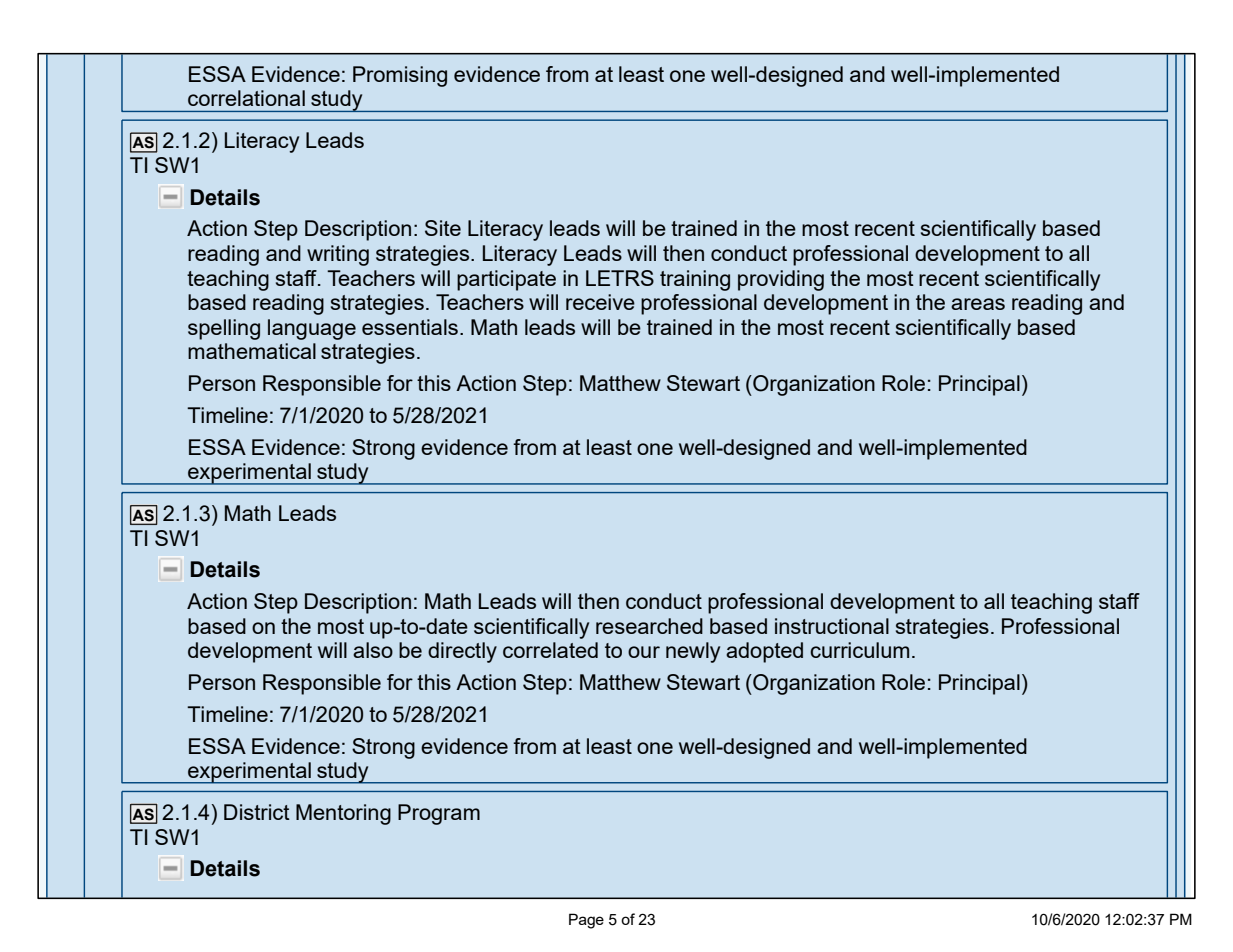  Describe the element at coordinates (373, 650) in the screenshot. I see `also` at that location.
